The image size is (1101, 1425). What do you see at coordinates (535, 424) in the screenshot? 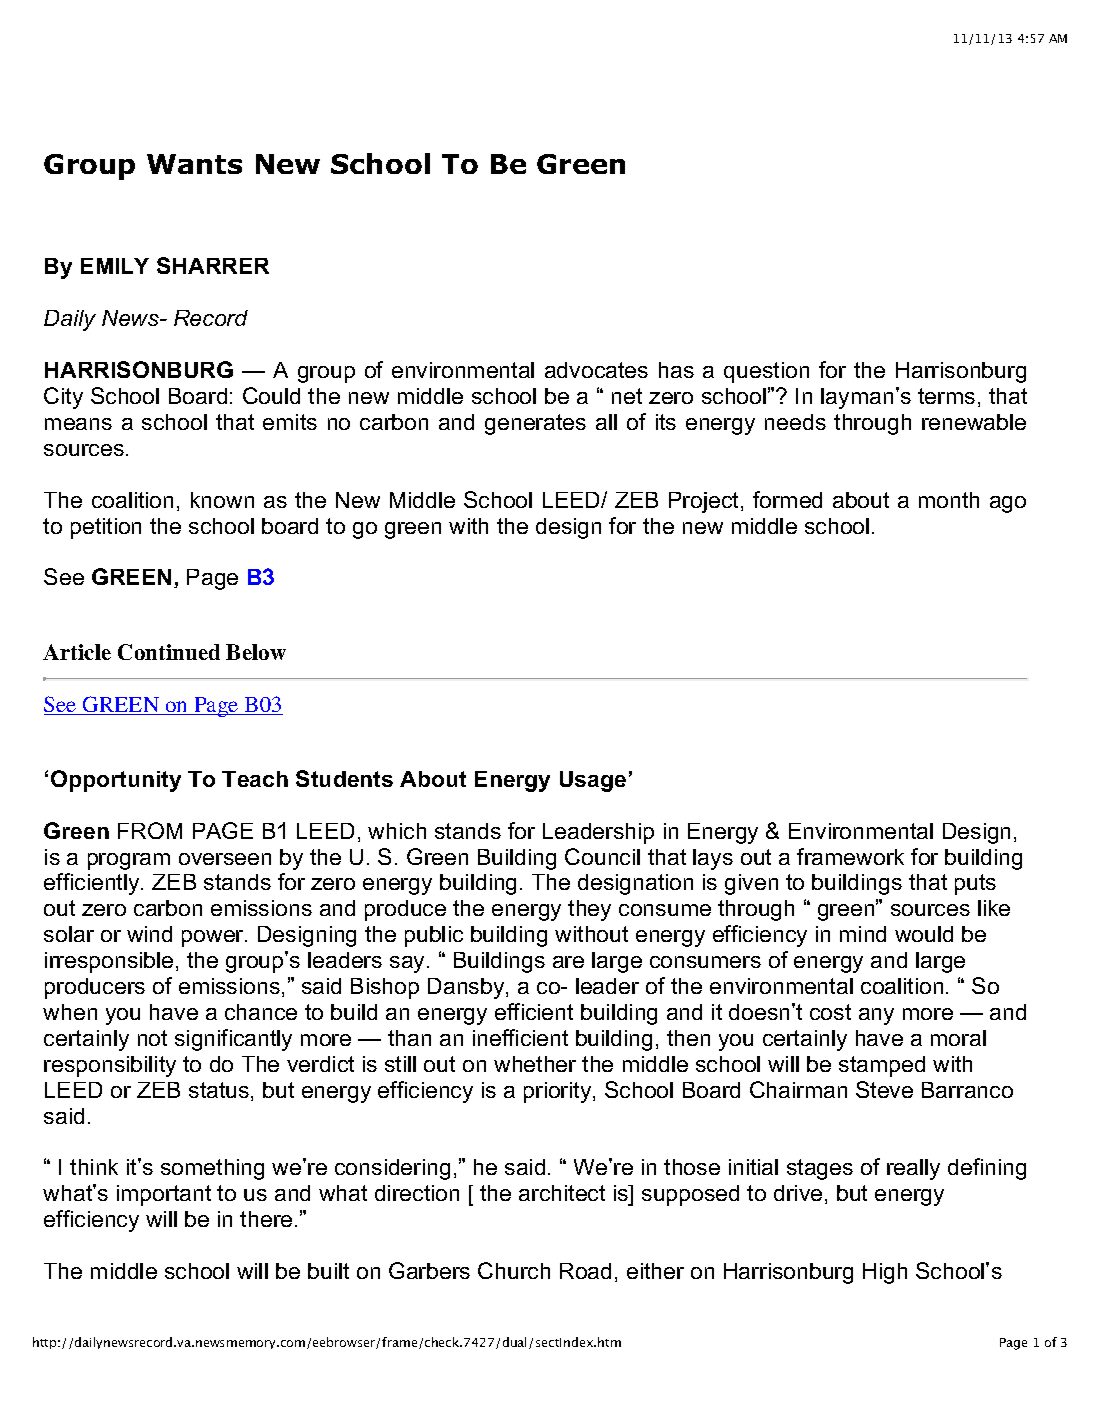
I see `generates` at bounding box center [535, 424].
